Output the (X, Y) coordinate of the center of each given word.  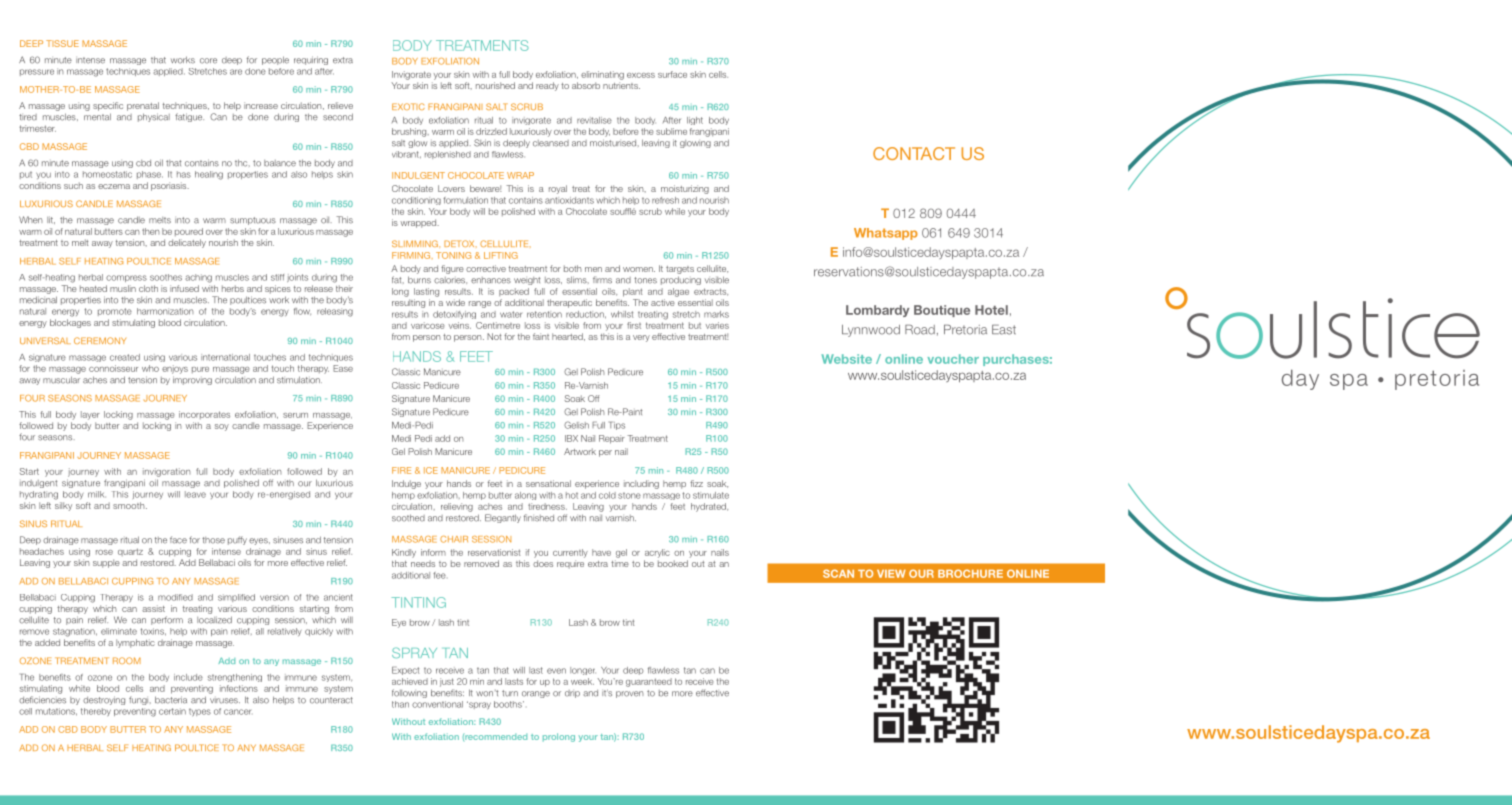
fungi (140, 700)
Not (494, 336)
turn (510, 693)
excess (641, 75)
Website (847, 359)
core (208, 61)
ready (547, 86)
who (150, 368)
